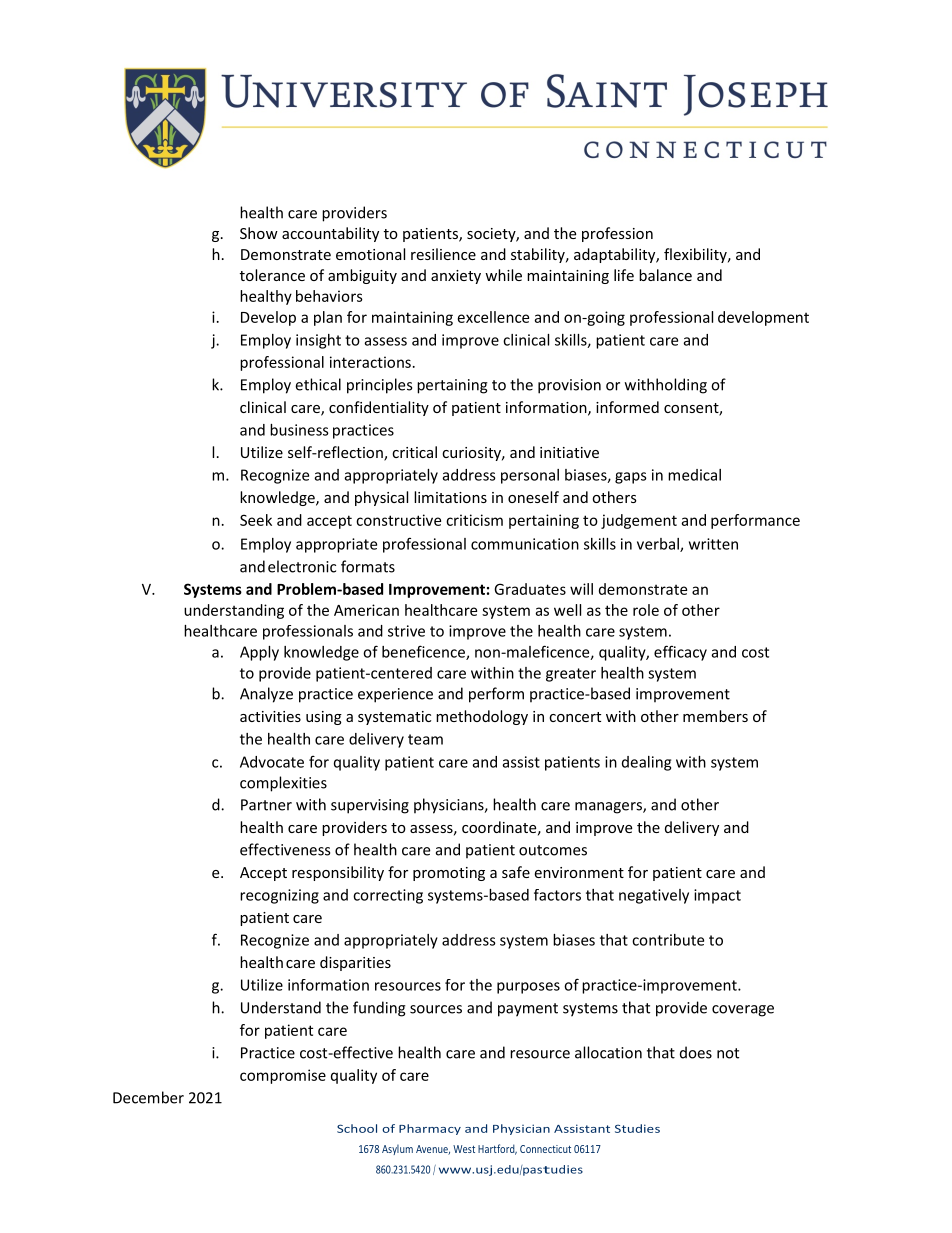  I want to click on Show, so click(259, 233).
